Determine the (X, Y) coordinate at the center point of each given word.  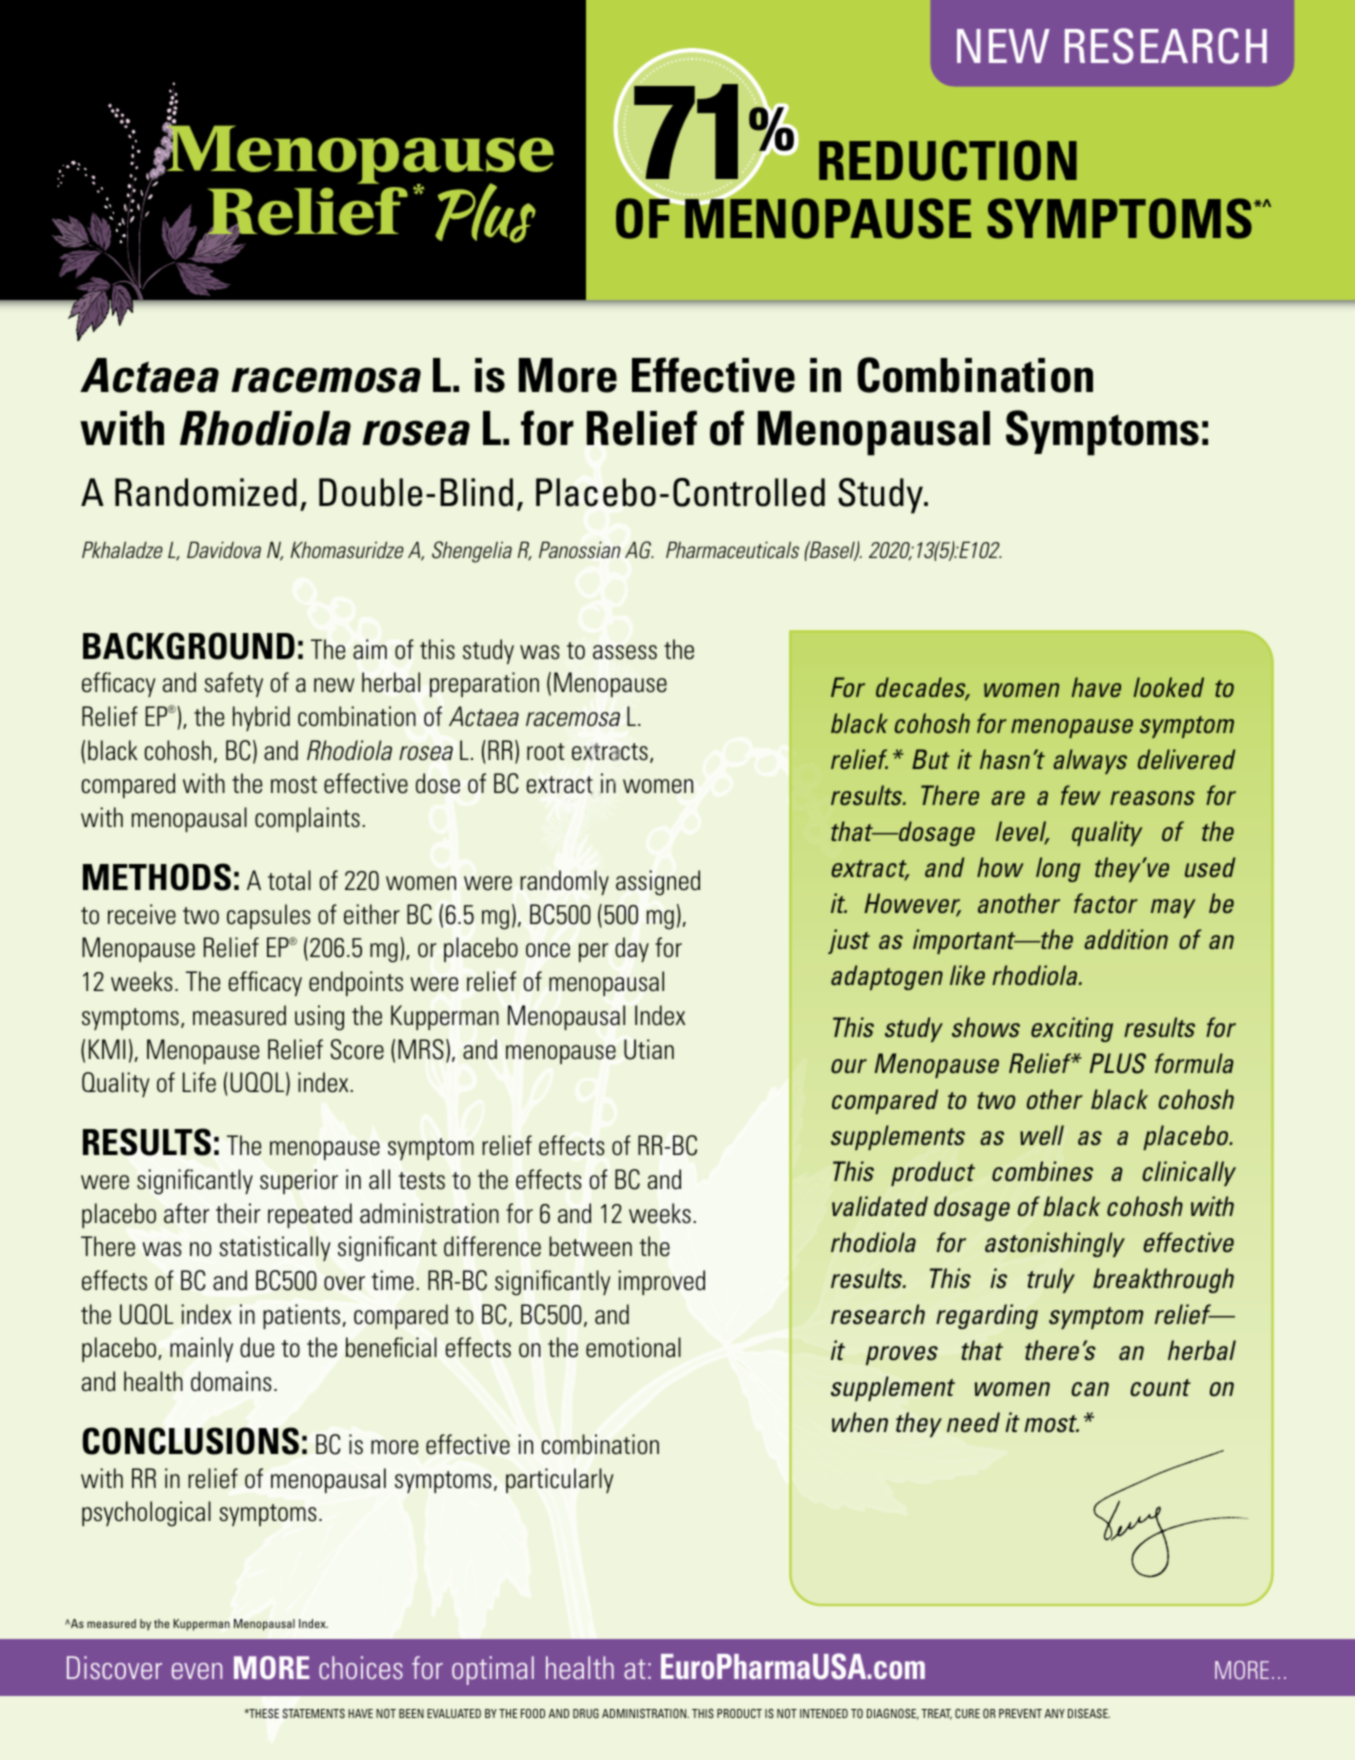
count (1160, 1388)
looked (1168, 687)
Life (199, 1082)
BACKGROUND (189, 646)
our (849, 1066)
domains (231, 1381)
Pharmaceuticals (732, 549)
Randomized (206, 492)
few (1081, 795)
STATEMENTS (314, 1713)
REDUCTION (948, 160)
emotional (633, 1347)
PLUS (1118, 1063)
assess (625, 652)
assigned (658, 883)
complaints (307, 819)
